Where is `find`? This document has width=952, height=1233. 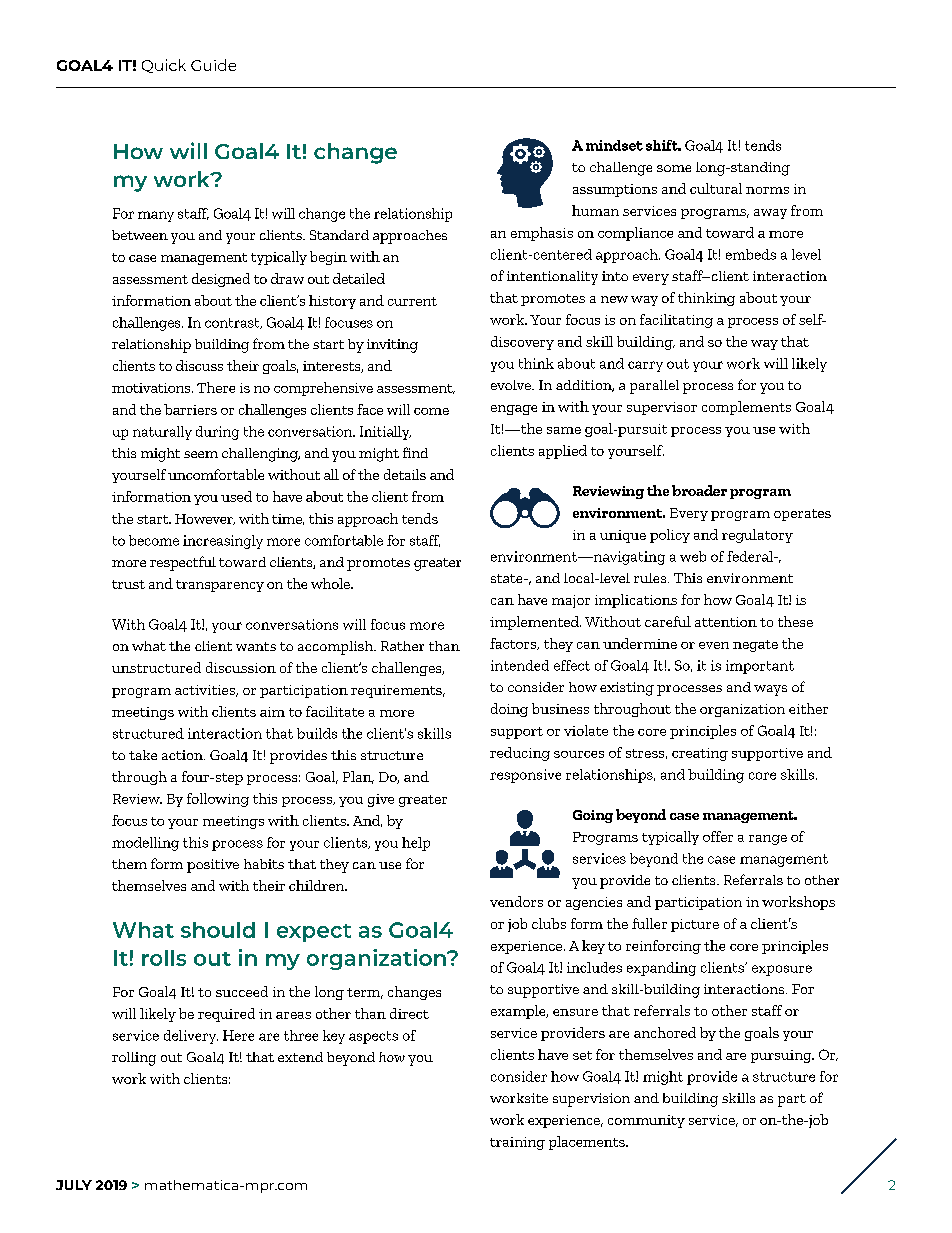
find is located at coordinates (415, 452).
